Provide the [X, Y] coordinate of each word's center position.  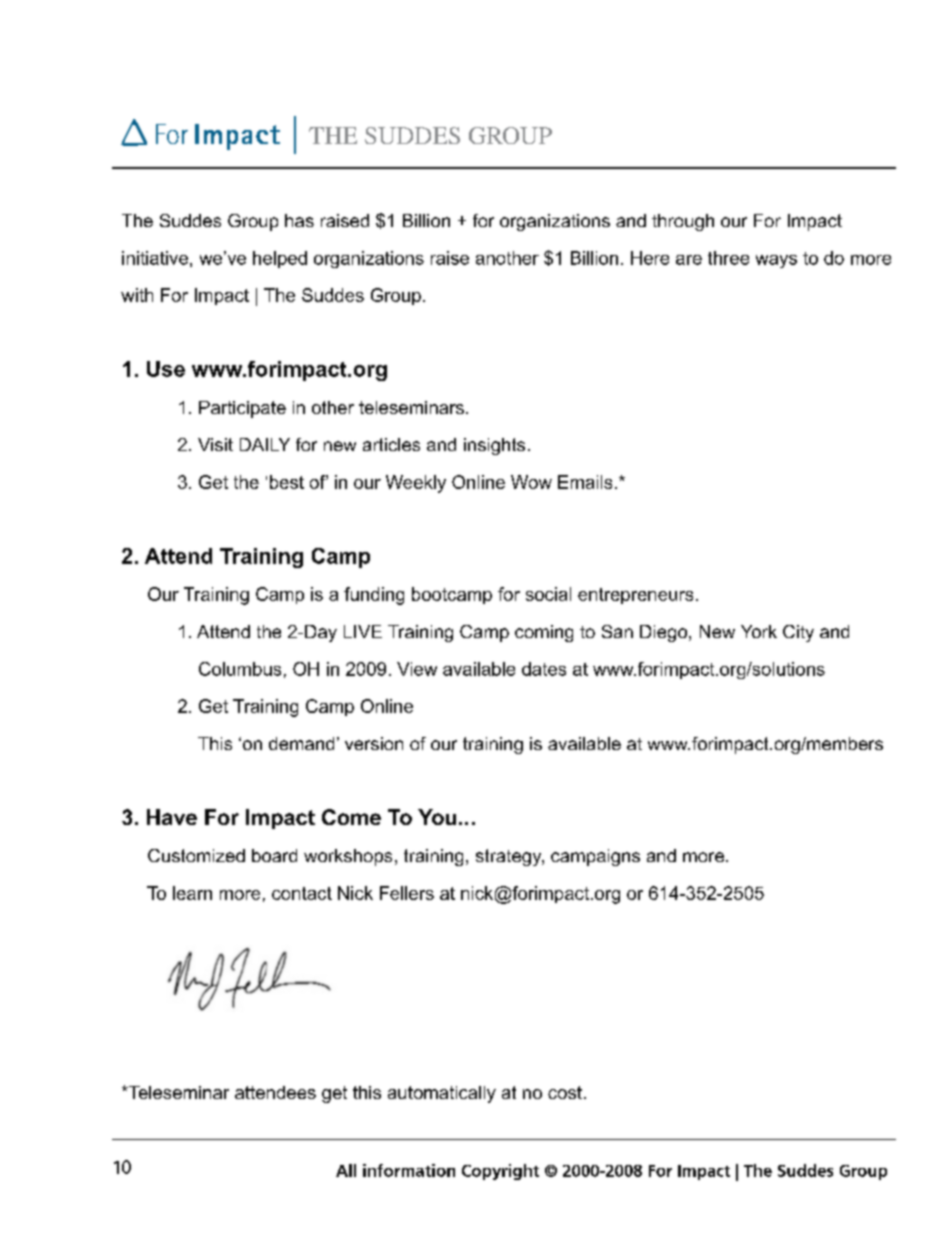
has [299, 220]
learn [192, 893]
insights [494, 446]
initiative [155, 258]
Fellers [407, 893]
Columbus [240, 669]
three [728, 258]
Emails [585, 482]
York [759, 631]
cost [565, 1092]
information [409, 1170]
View [417, 669]
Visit [215, 444]
